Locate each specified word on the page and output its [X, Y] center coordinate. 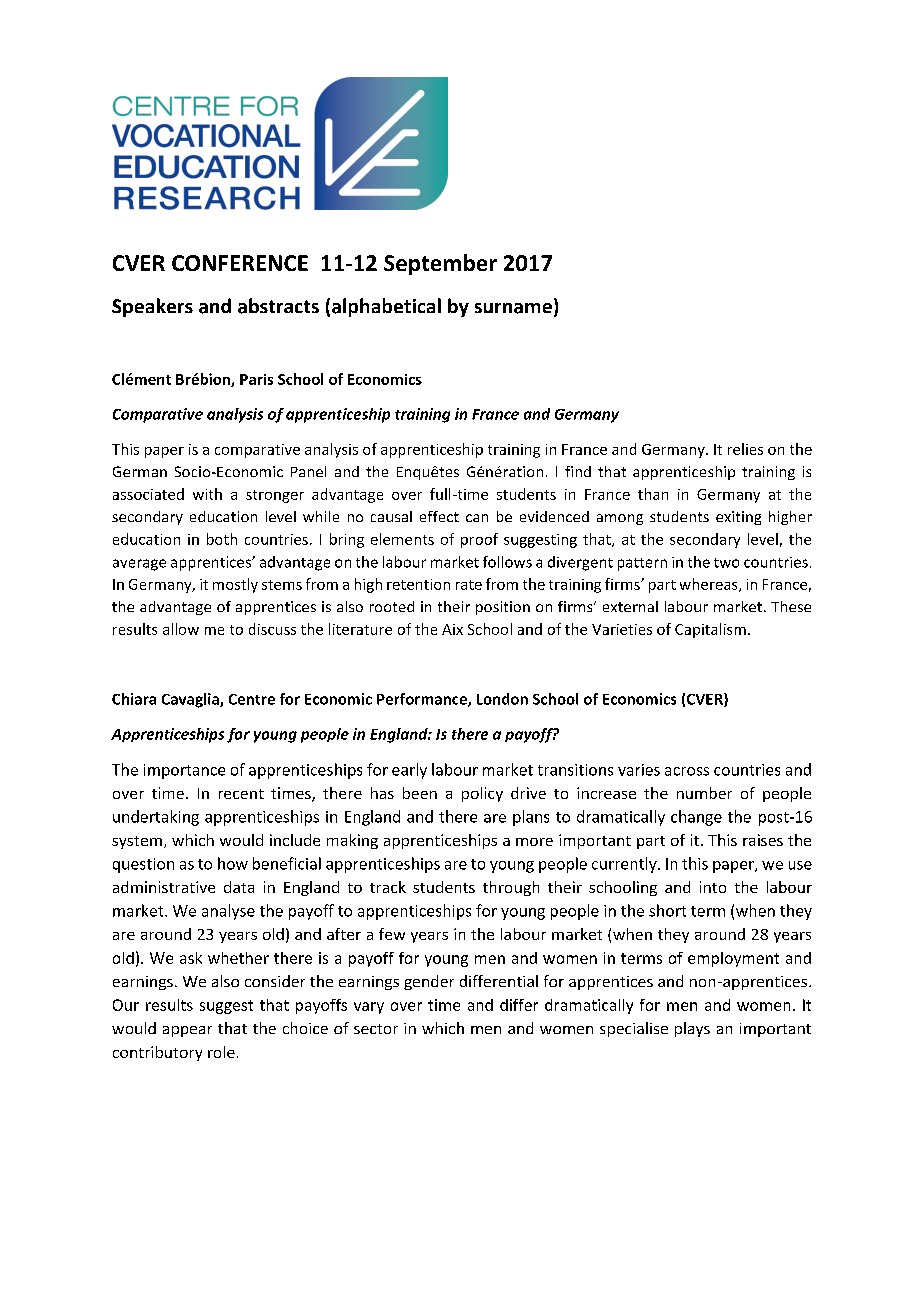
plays [692, 1029]
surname [513, 308]
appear [187, 1031]
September [440, 264]
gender [429, 982]
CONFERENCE [240, 263]
